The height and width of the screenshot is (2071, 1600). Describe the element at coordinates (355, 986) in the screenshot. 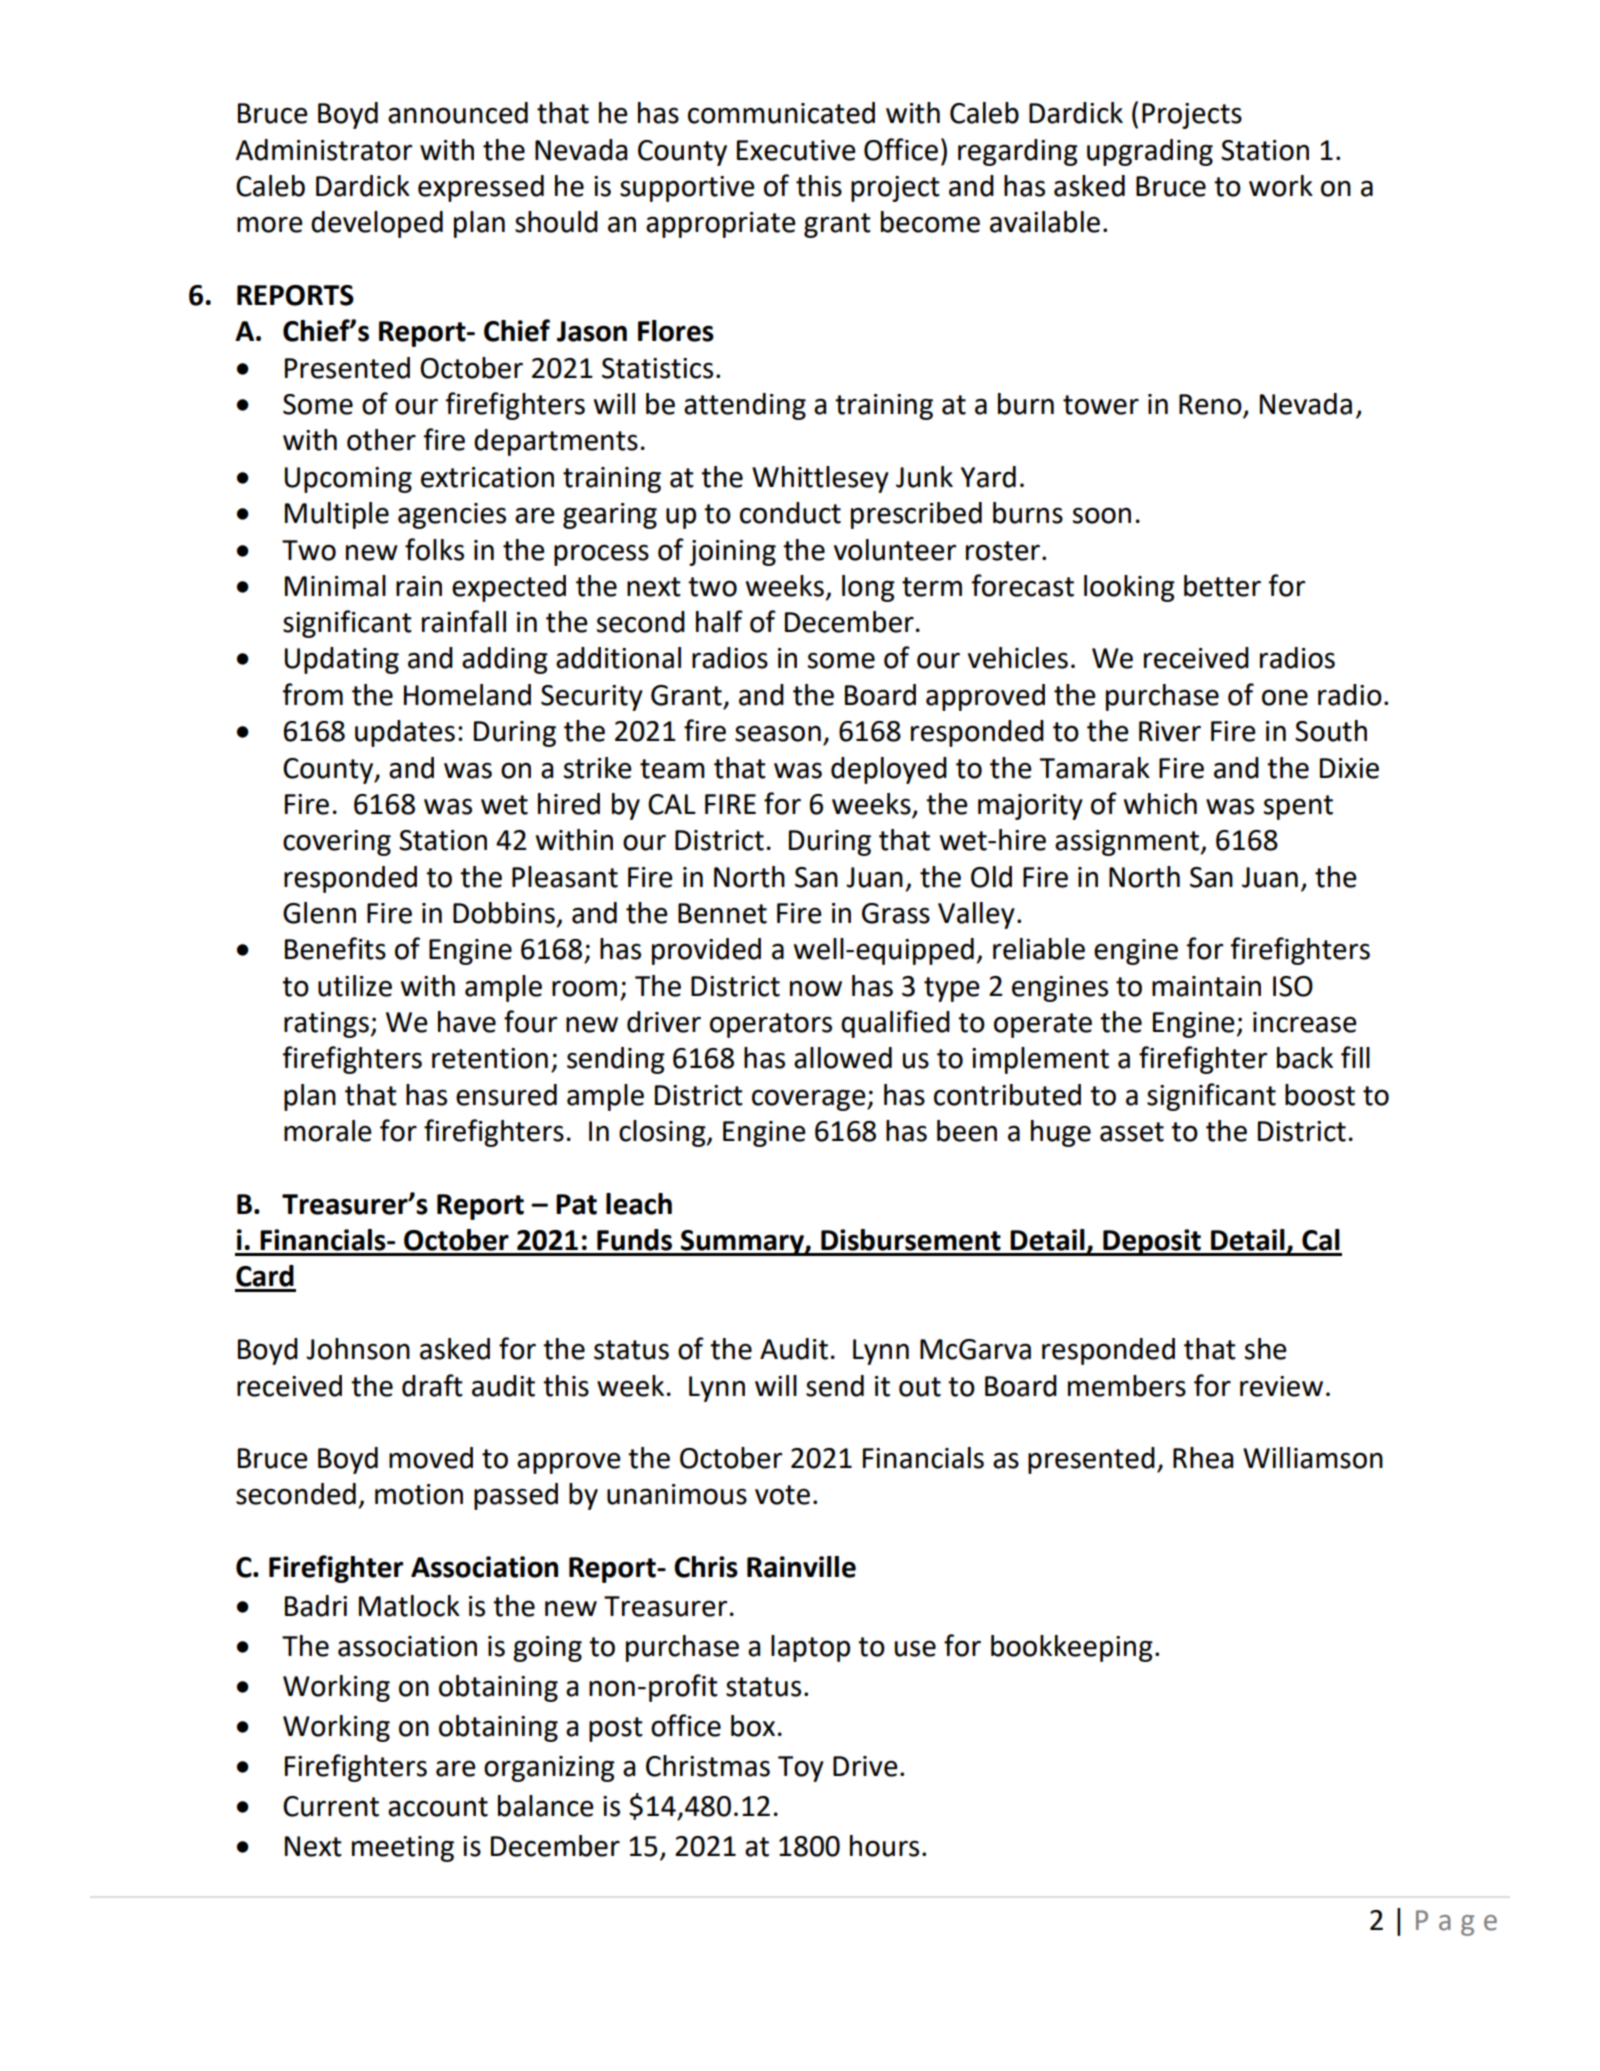

I see `utilize` at that location.
